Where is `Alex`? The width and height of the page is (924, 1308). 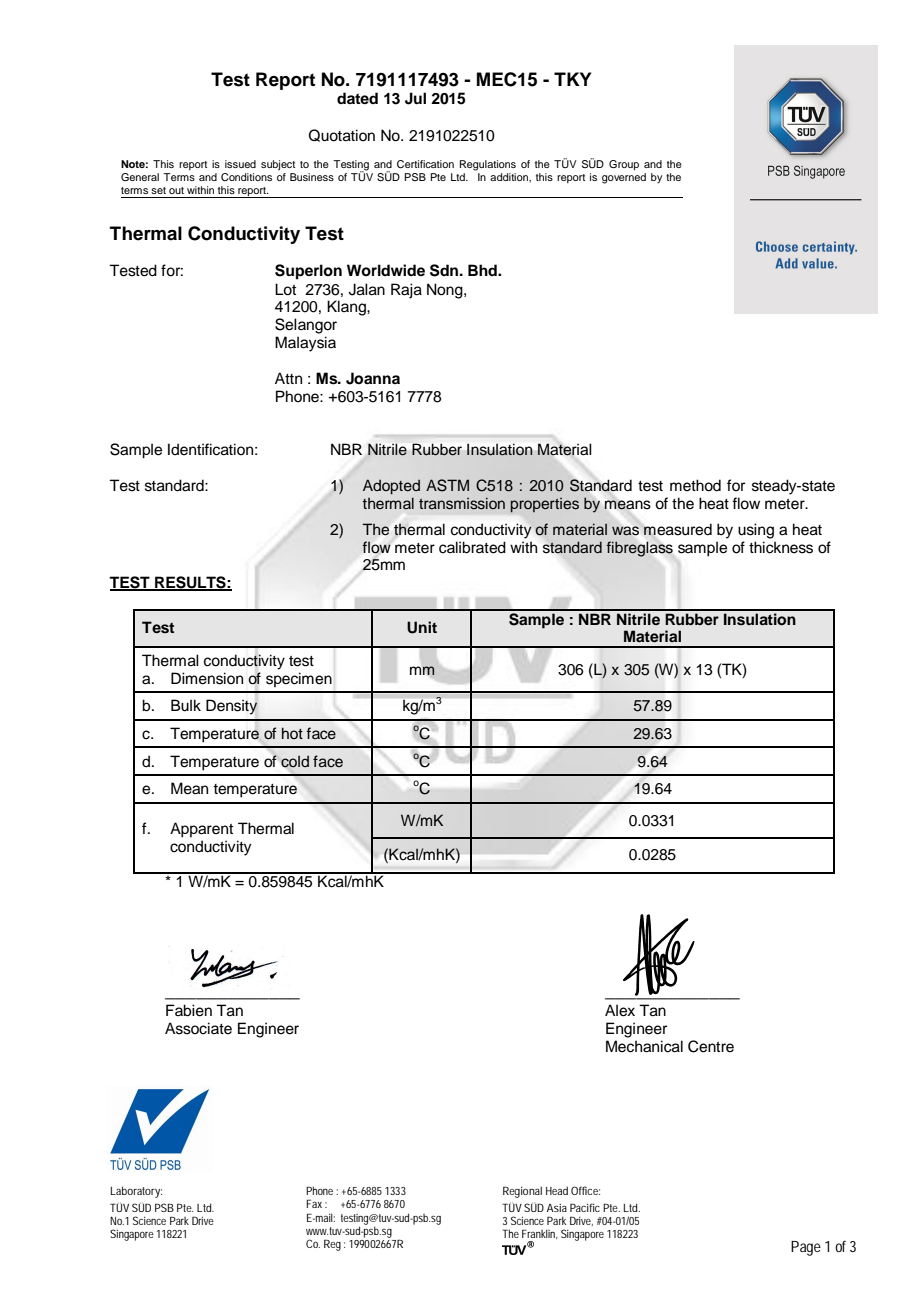
Alex is located at coordinates (620, 1010).
